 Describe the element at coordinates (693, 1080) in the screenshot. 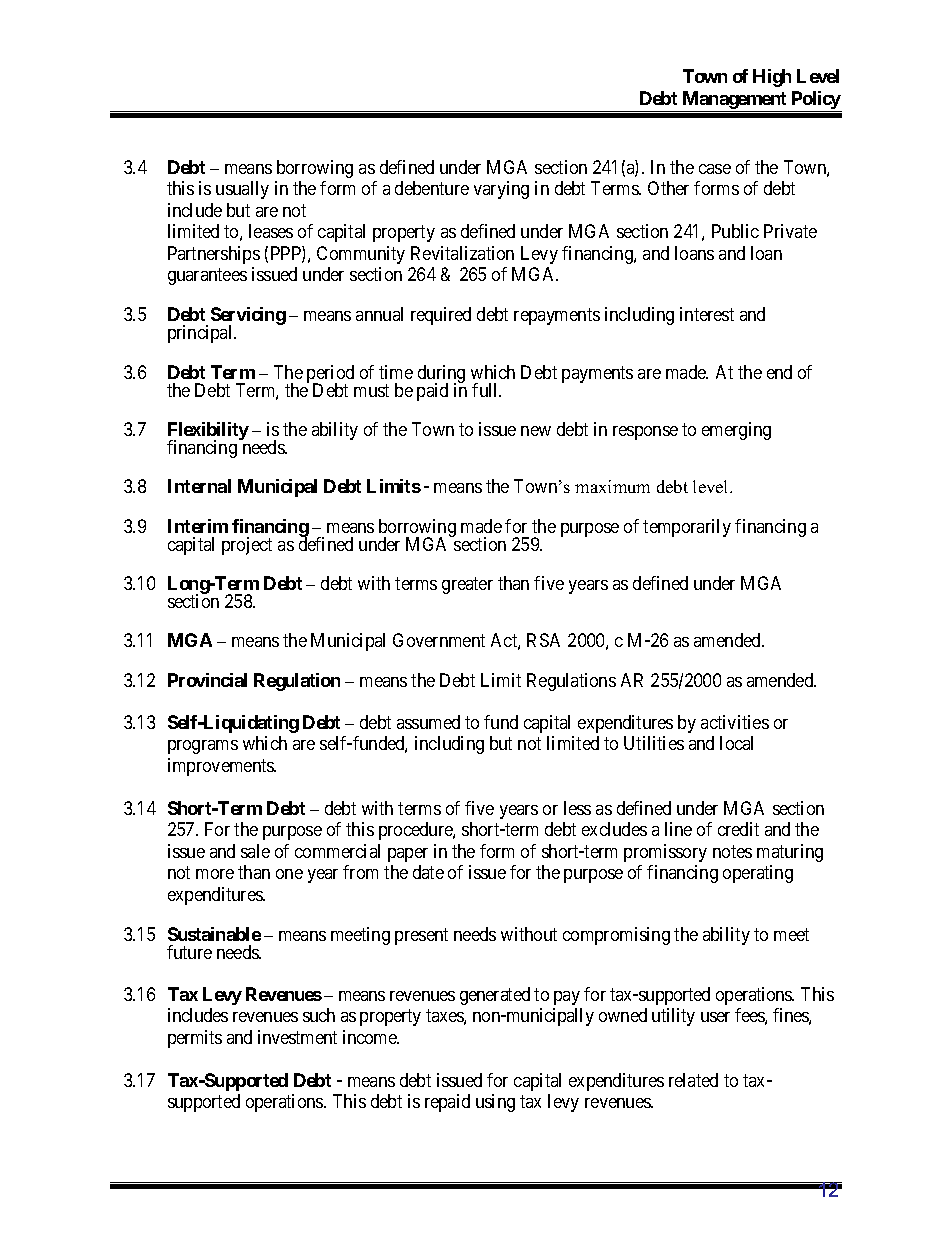

I see `related` at that location.
